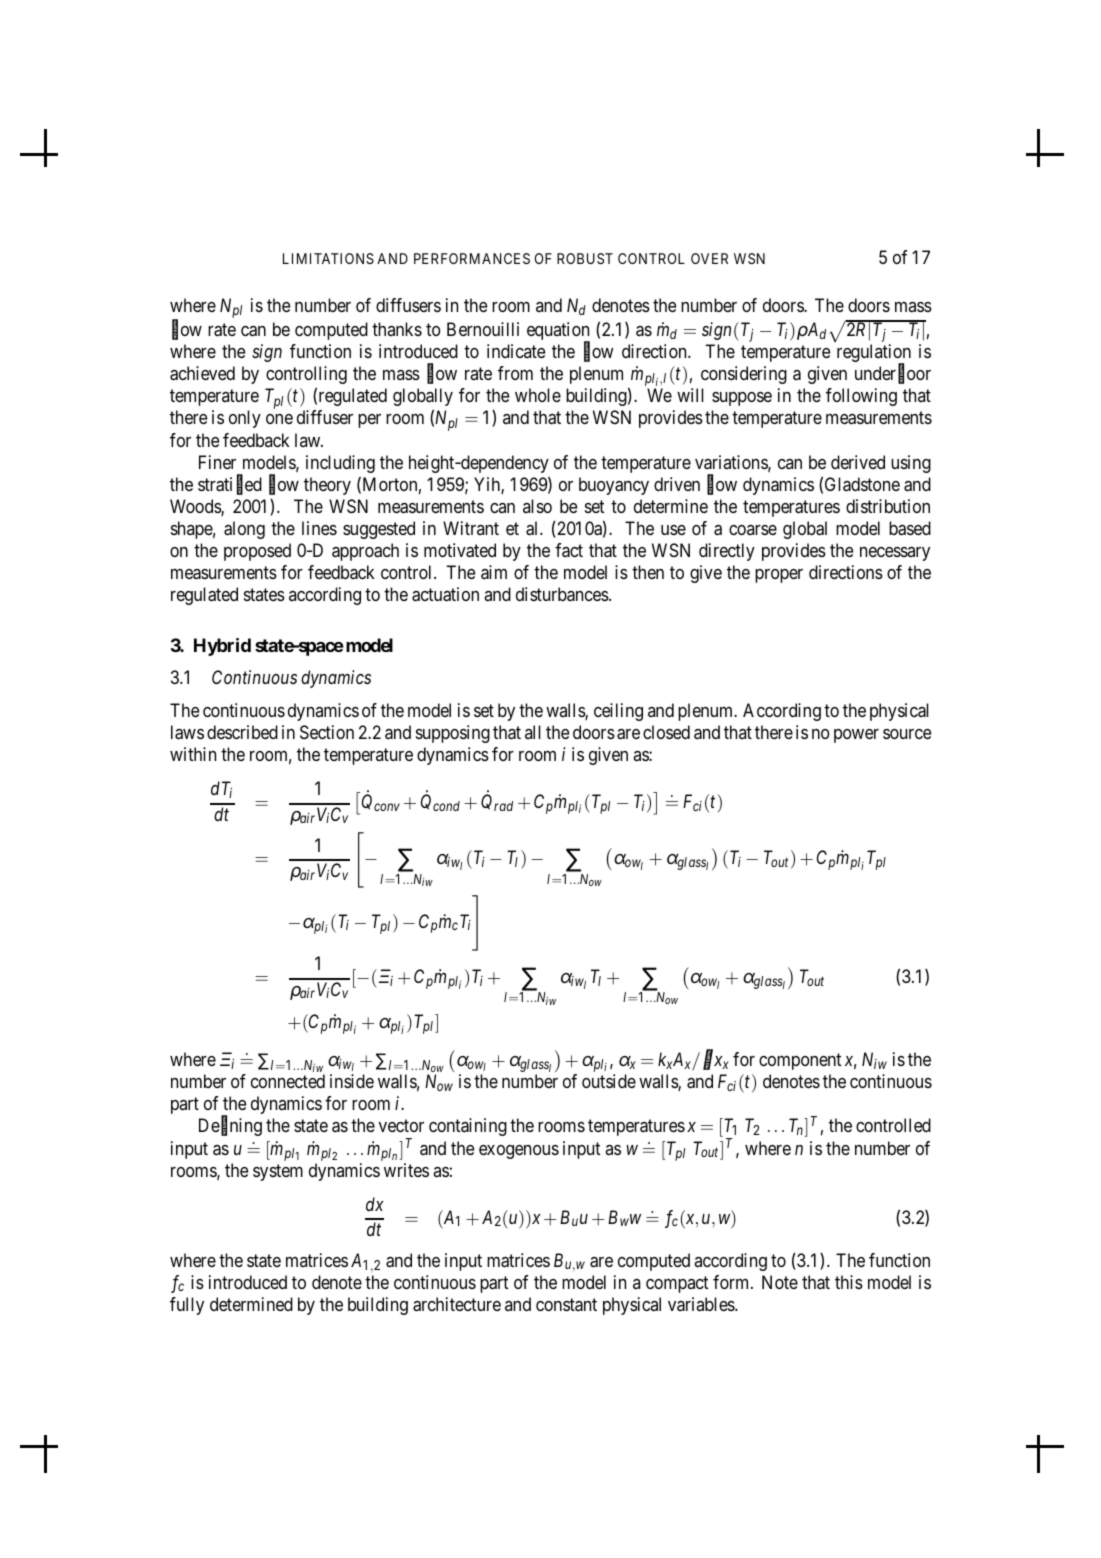 The width and height of the page is (1101, 1558). I want to click on regulation, so click(874, 354).
